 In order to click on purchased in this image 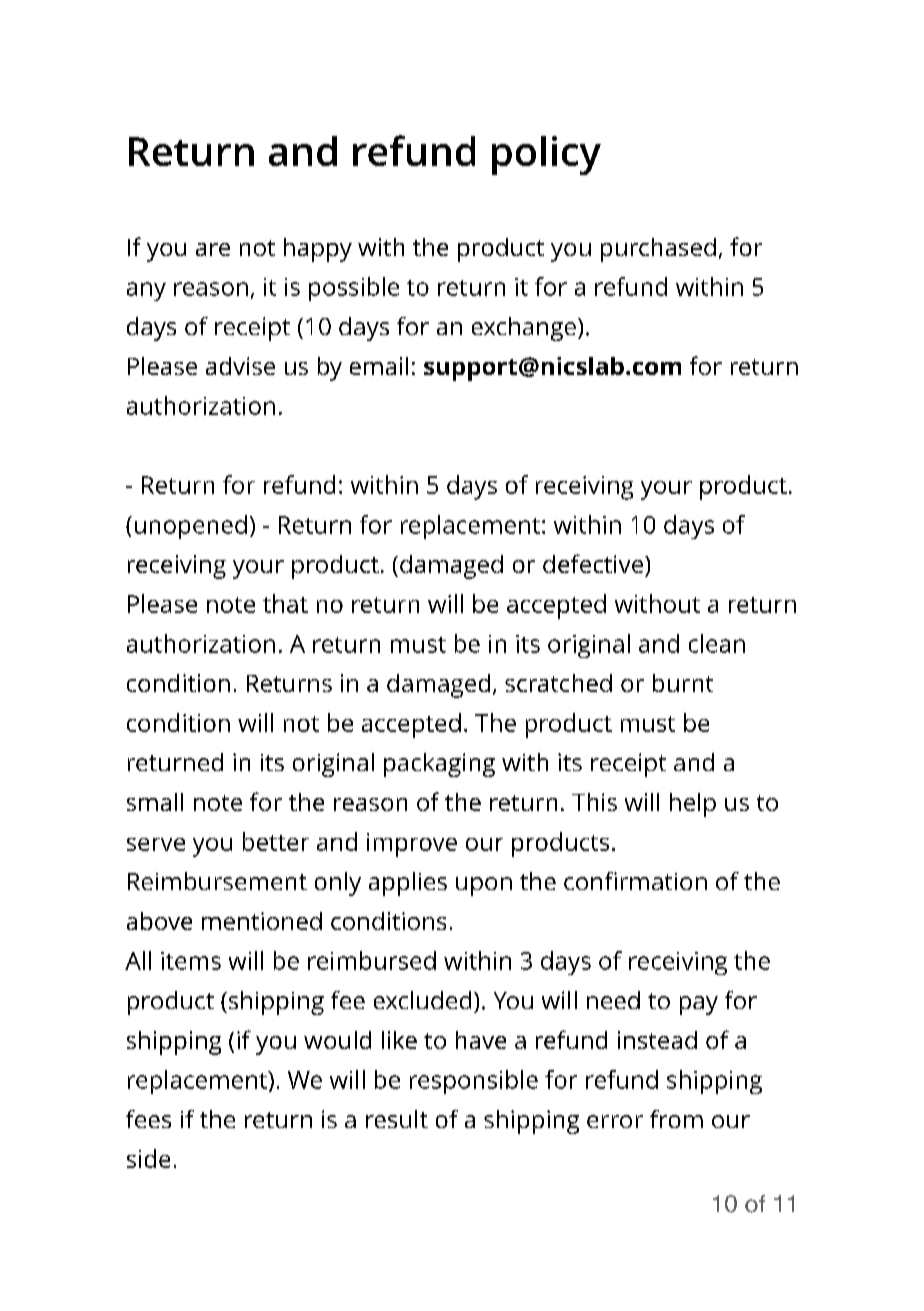, I will do `click(658, 250)`.
